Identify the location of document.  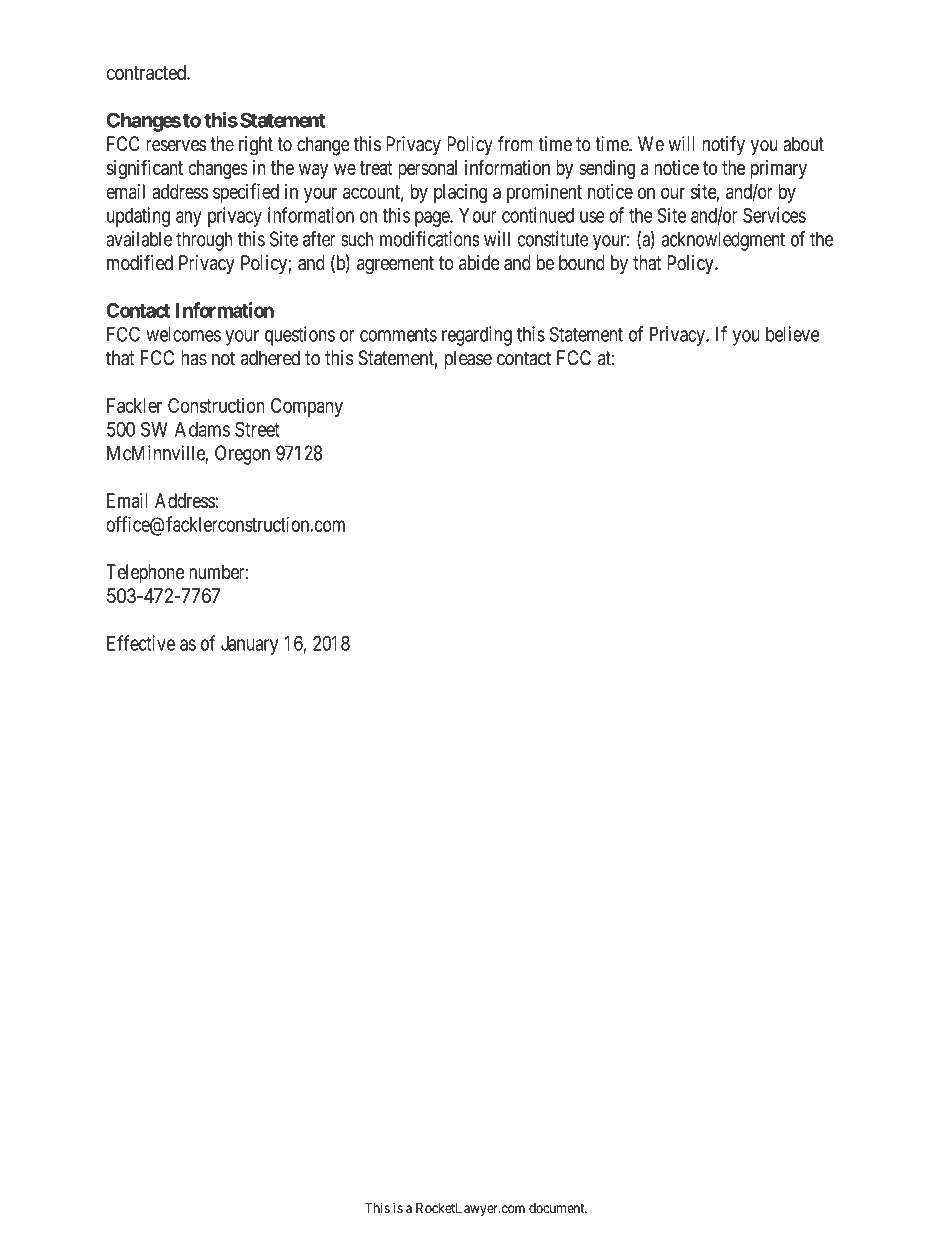
(558, 1208).
